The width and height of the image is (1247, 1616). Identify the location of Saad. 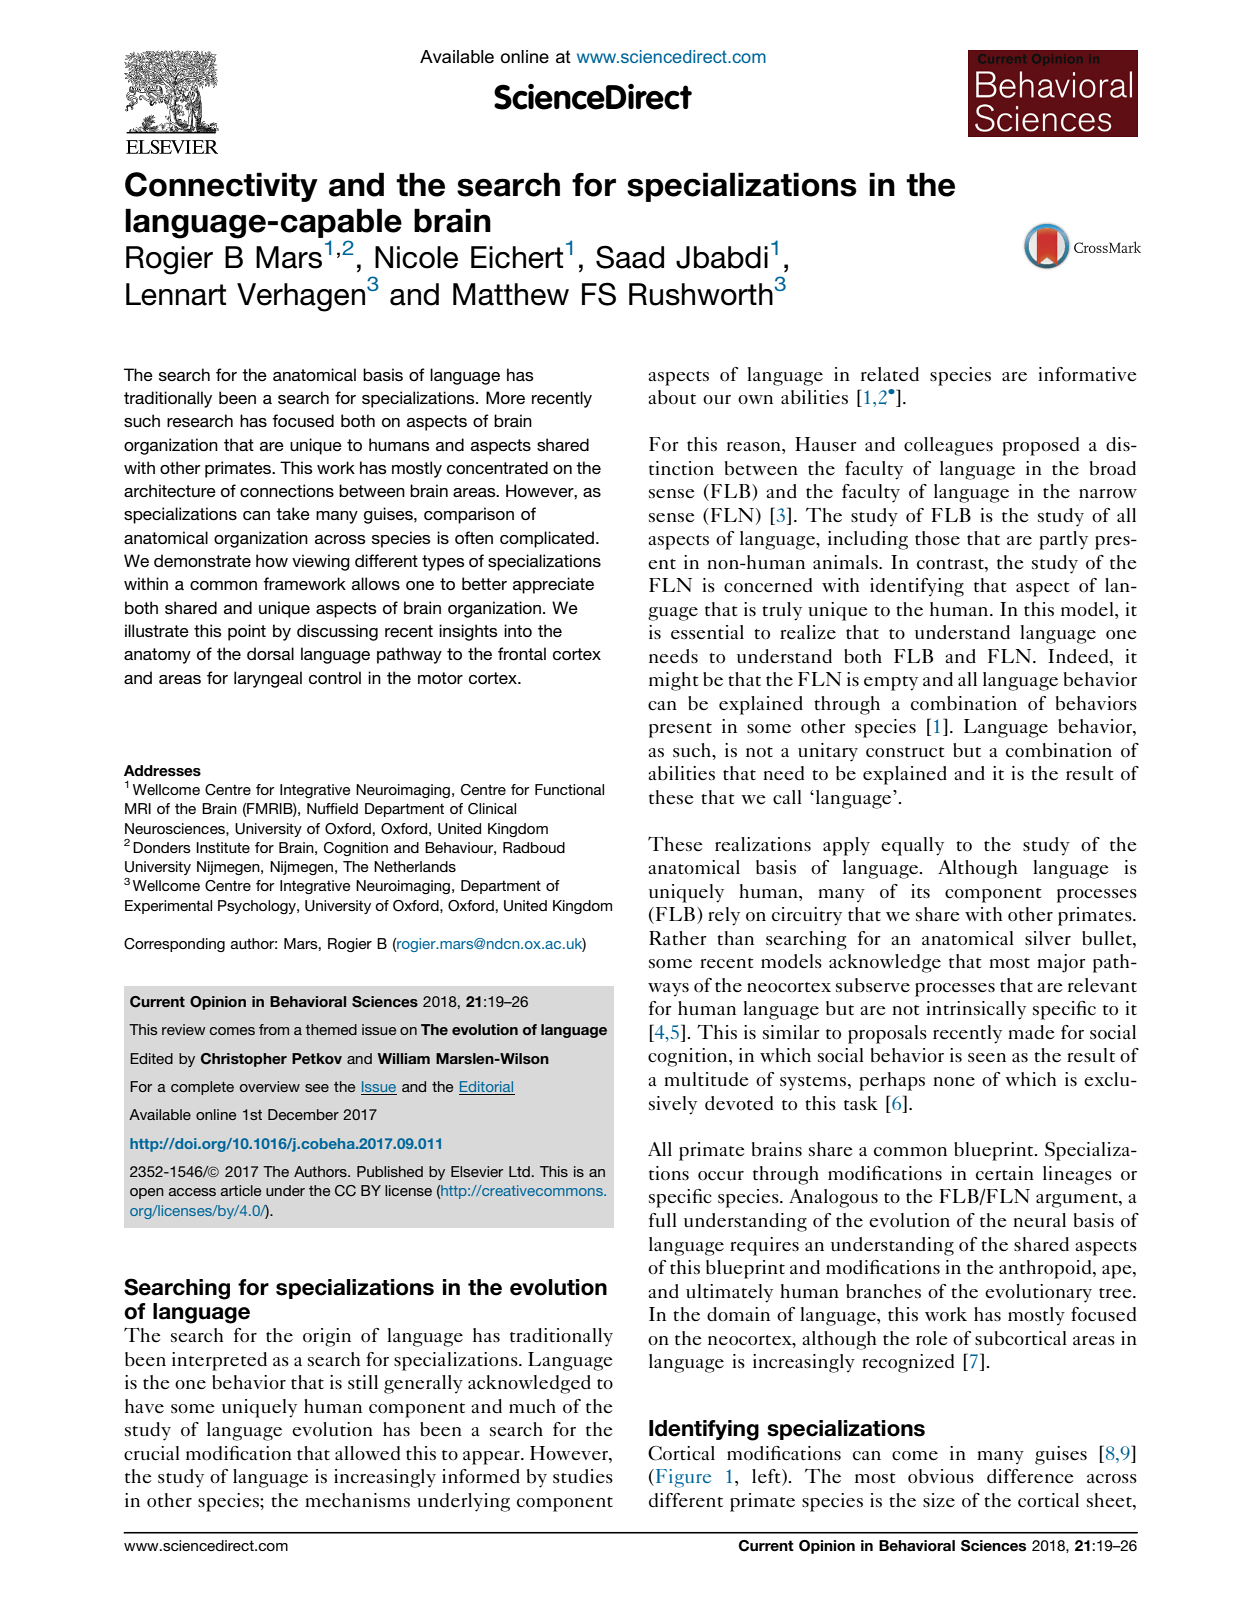
(630, 257).
